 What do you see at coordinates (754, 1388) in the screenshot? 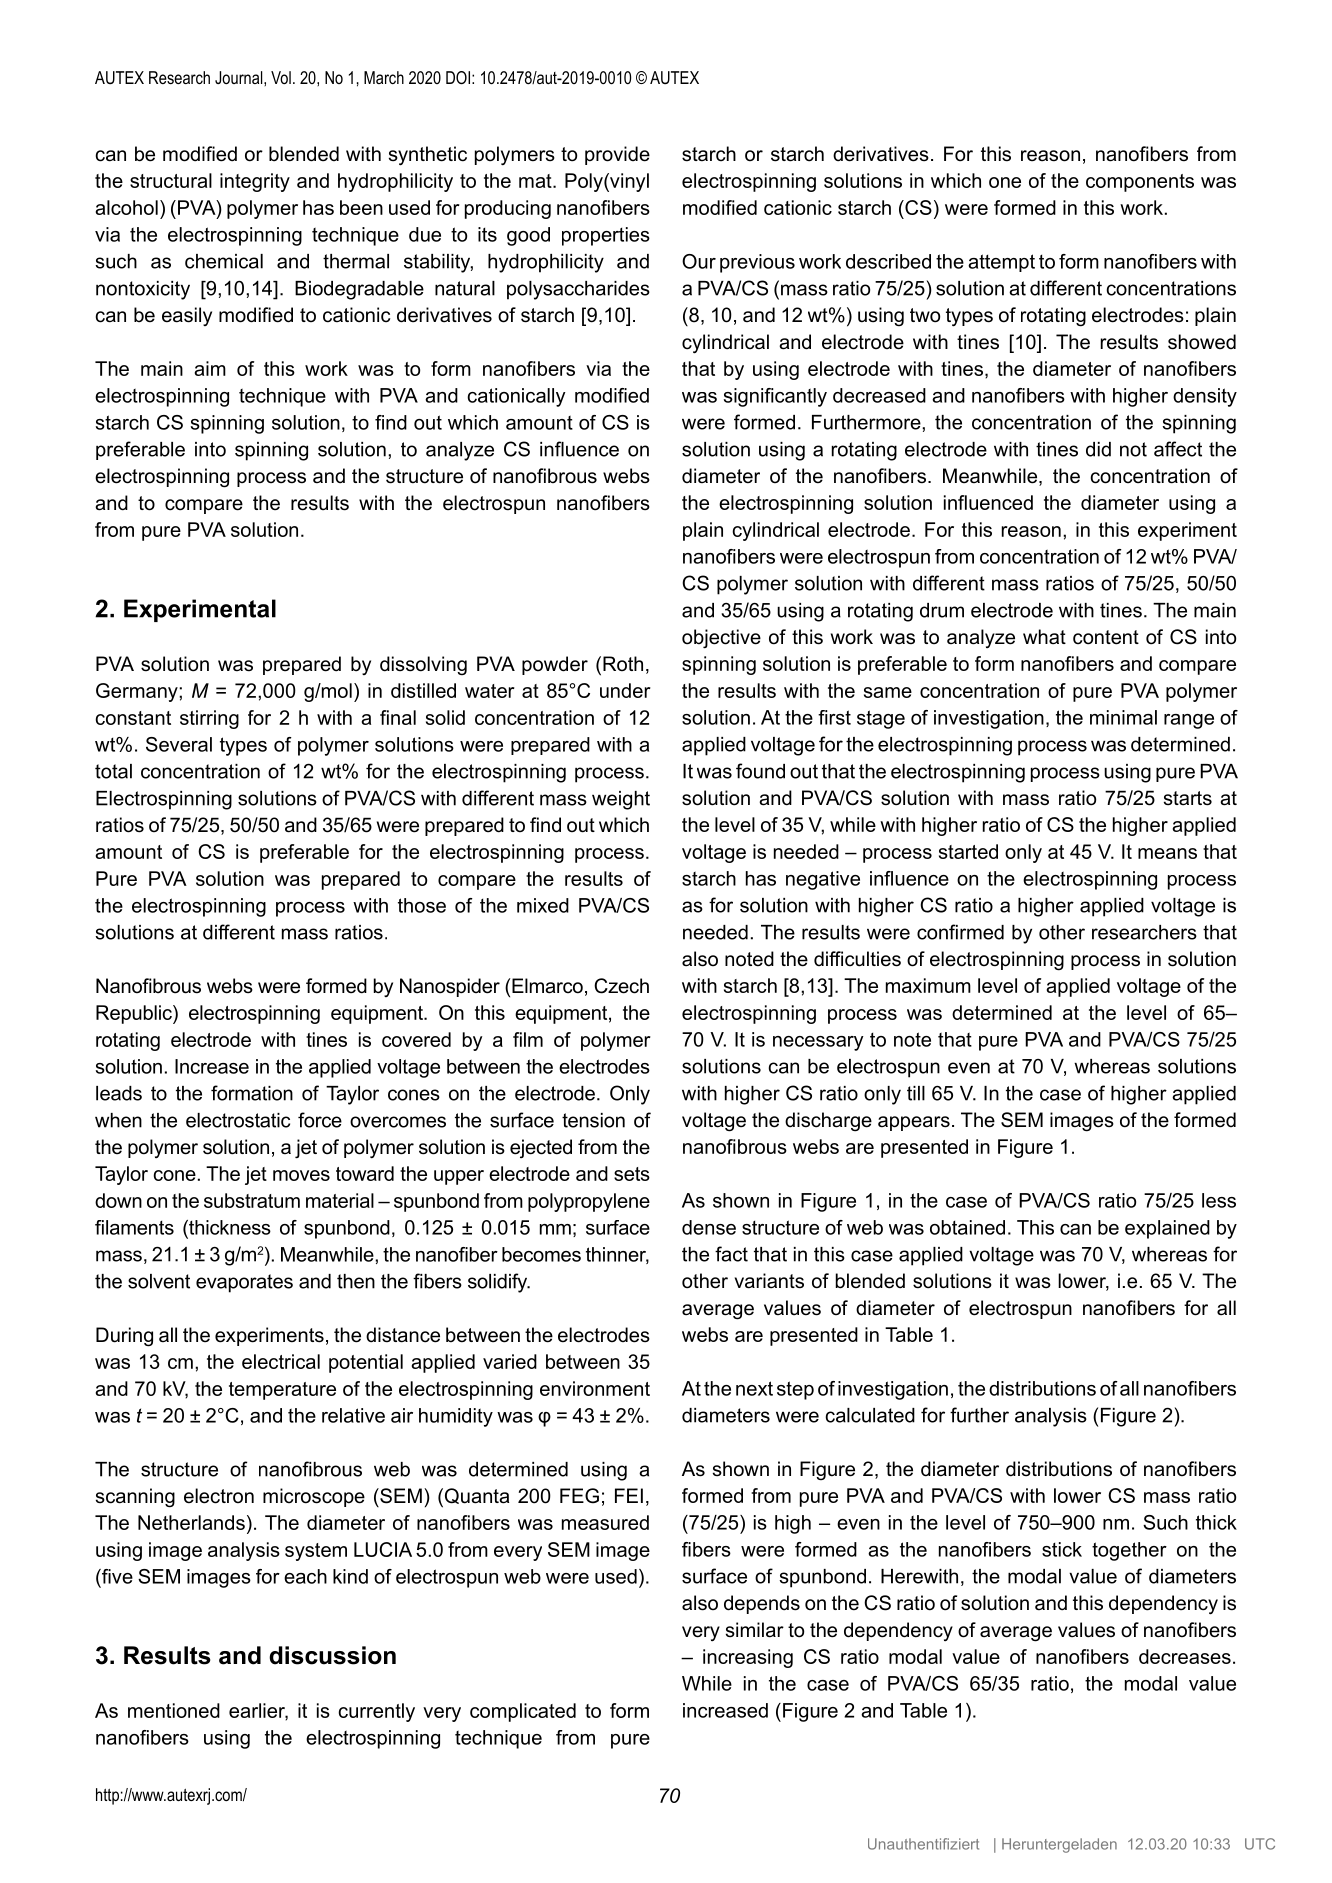
I see `next` at bounding box center [754, 1388].
